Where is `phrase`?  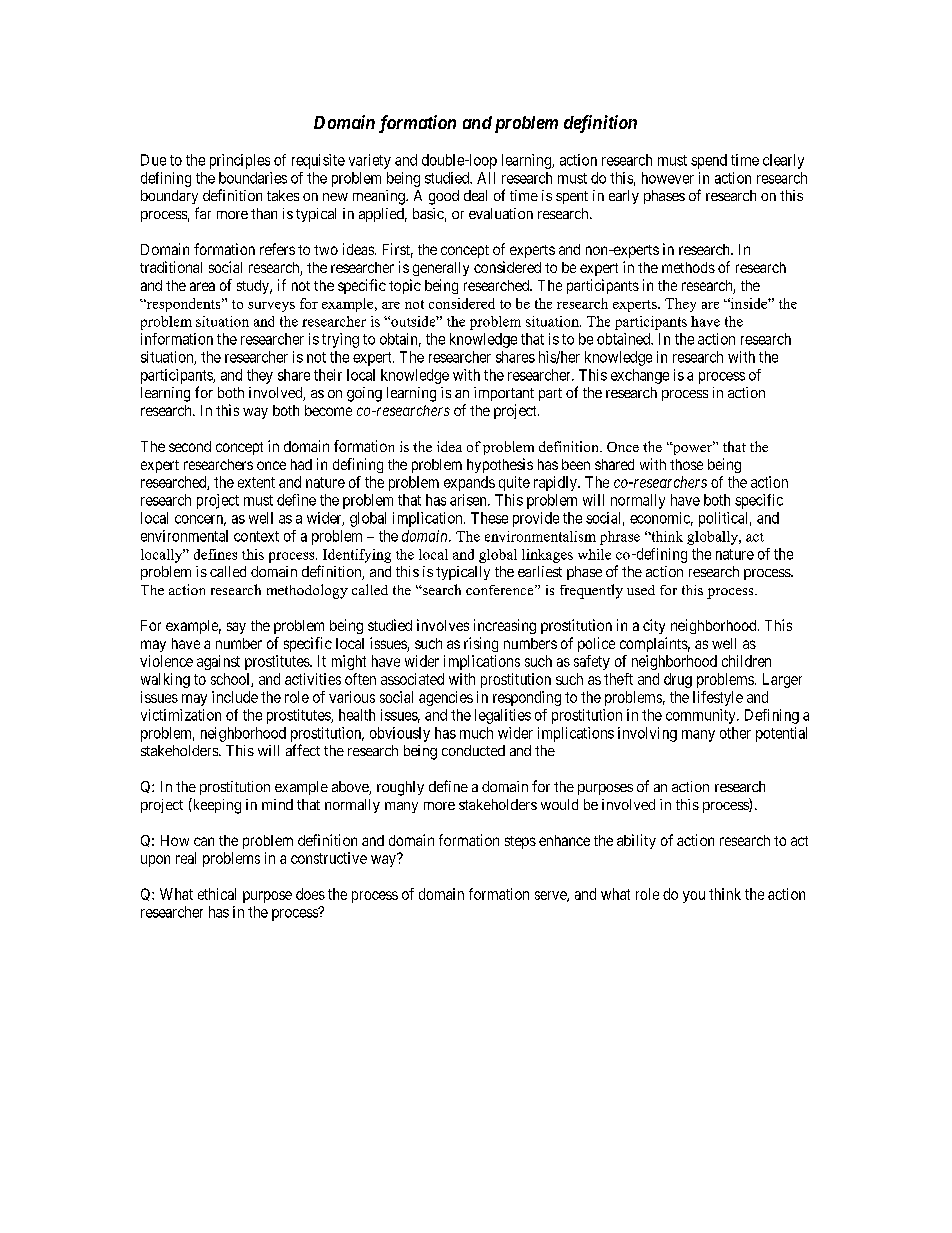
phrase is located at coordinates (620, 538).
